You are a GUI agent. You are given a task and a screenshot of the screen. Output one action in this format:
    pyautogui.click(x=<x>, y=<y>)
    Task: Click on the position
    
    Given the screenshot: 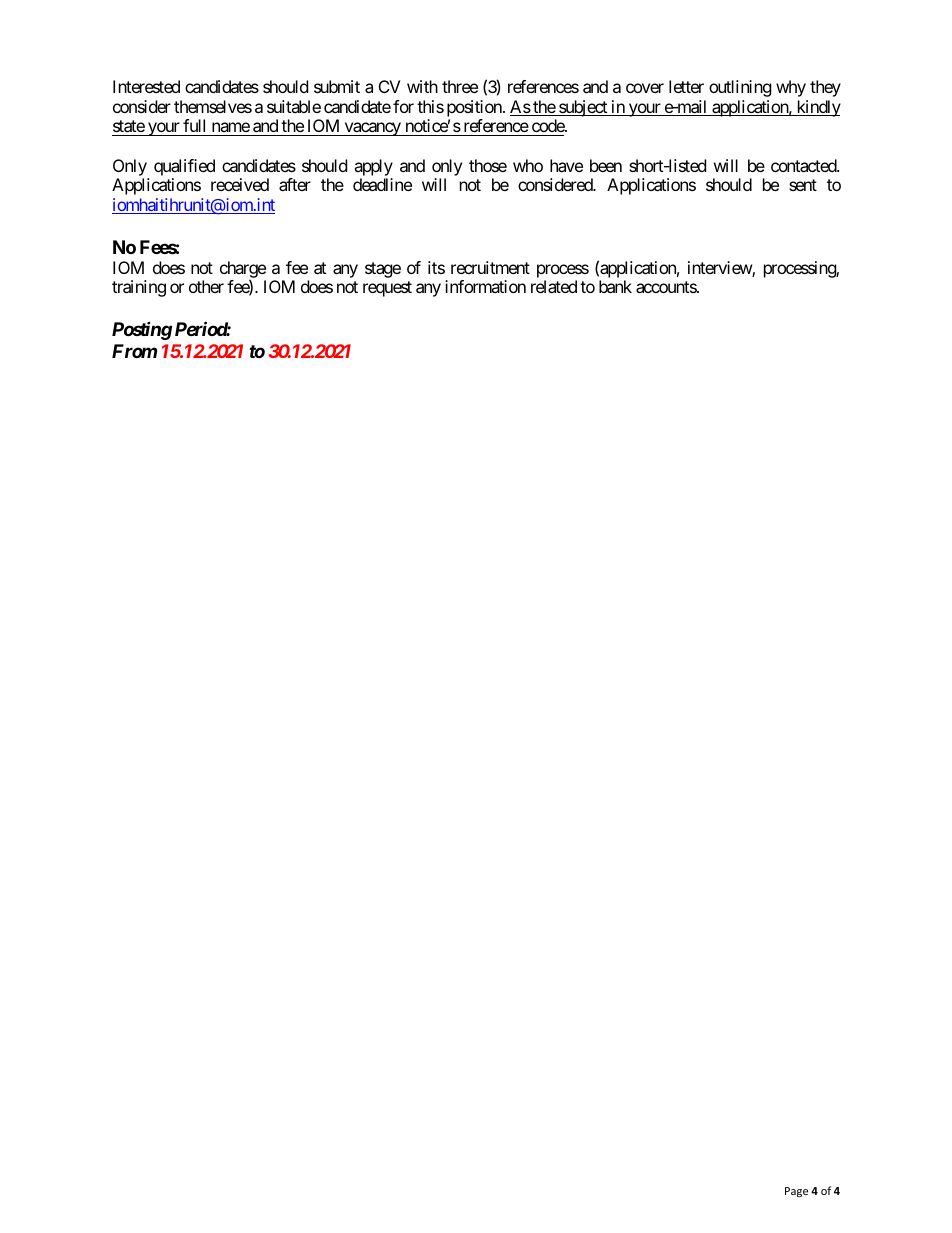 What is the action you would take?
    pyautogui.click(x=475, y=108)
